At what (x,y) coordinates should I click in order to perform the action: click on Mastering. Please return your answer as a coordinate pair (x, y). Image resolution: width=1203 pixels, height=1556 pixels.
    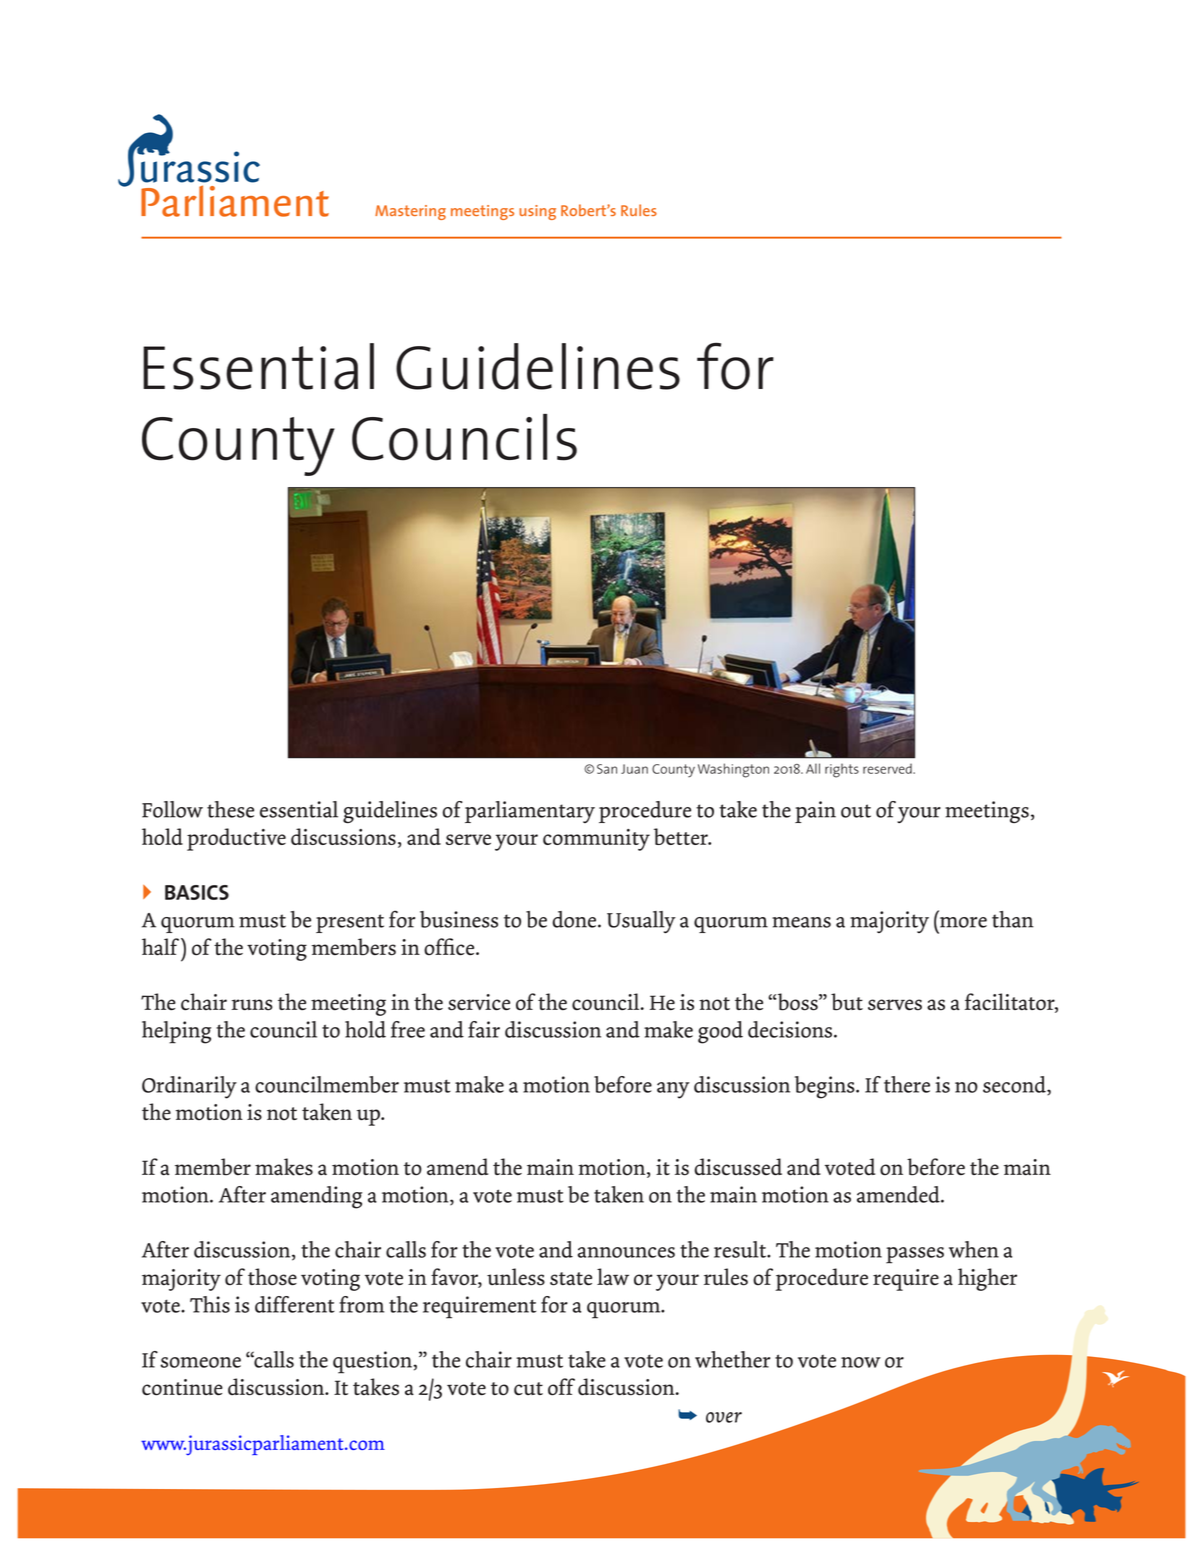
    Looking at the image, I should click on (410, 212).
